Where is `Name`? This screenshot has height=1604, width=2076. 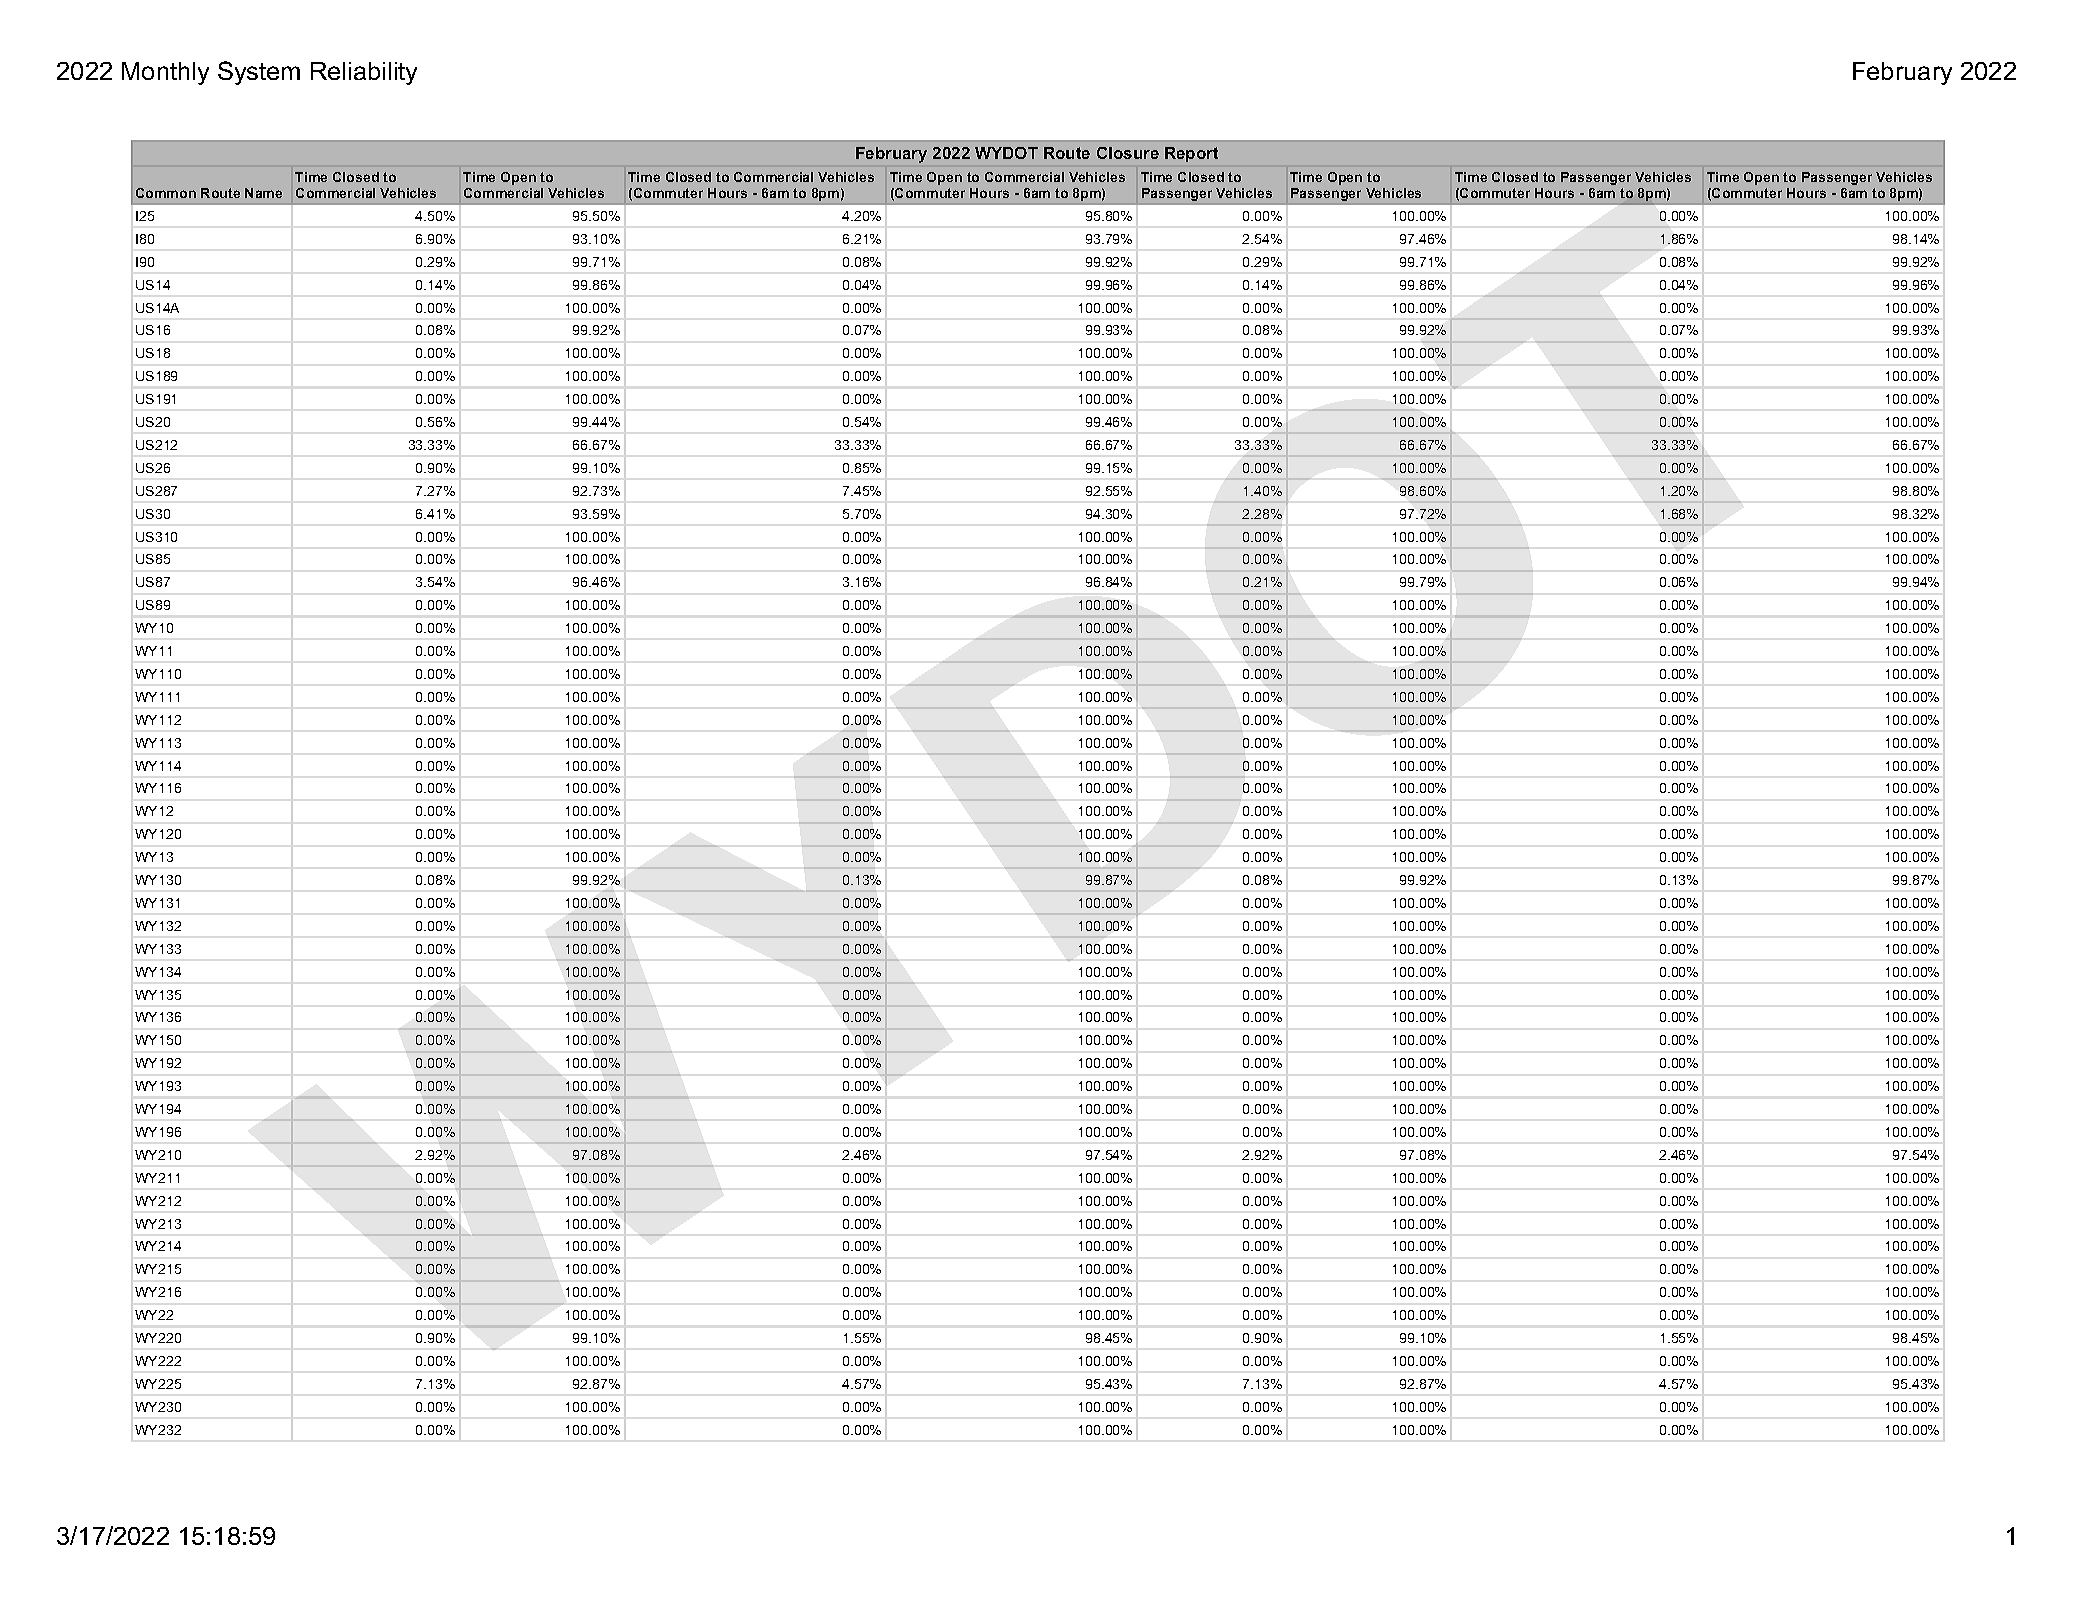
Name is located at coordinates (263, 193).
